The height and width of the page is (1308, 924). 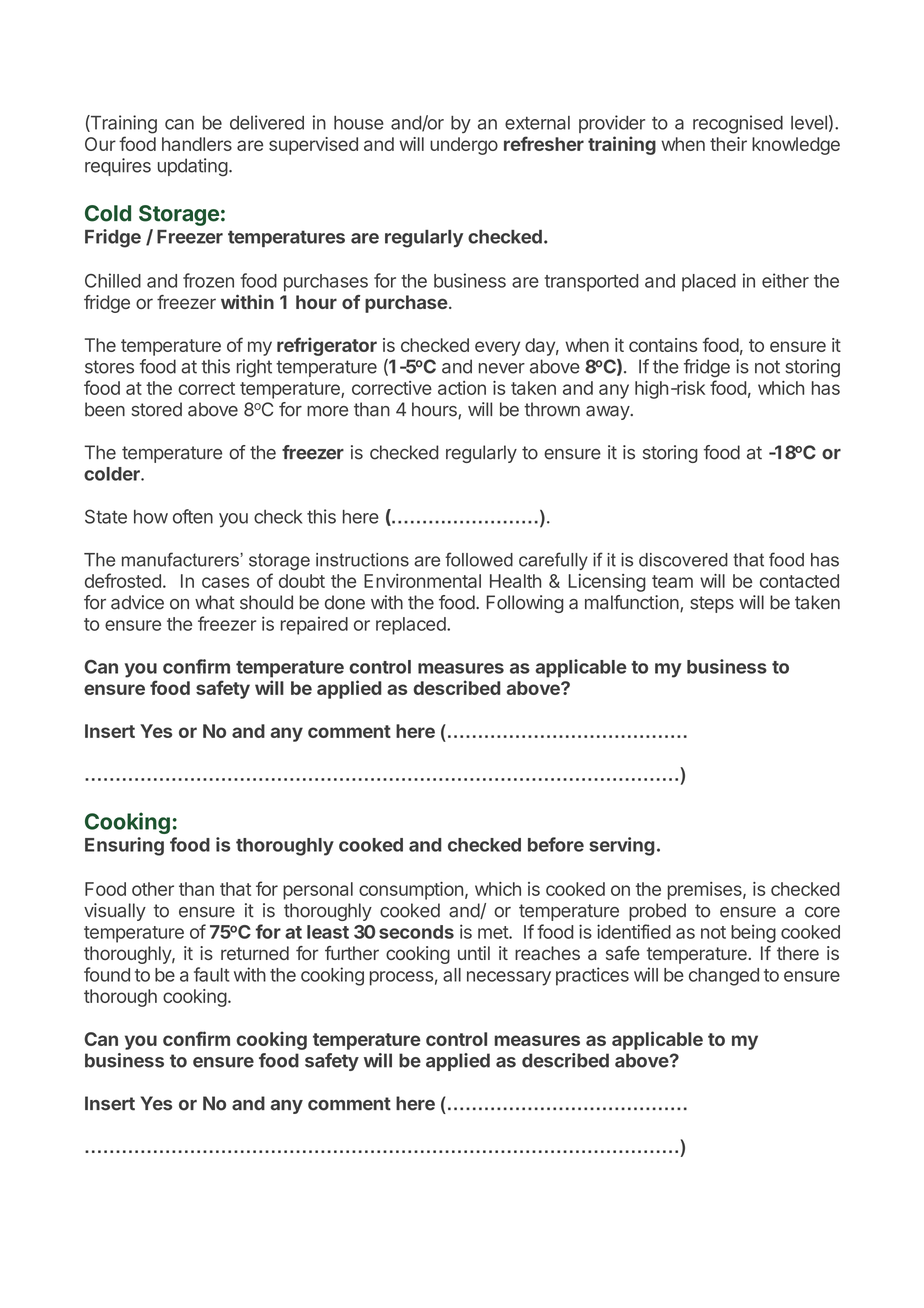 What do you see at coordinates (728, 144) in the page?
I see `their` at bounding box center [728, 144].
